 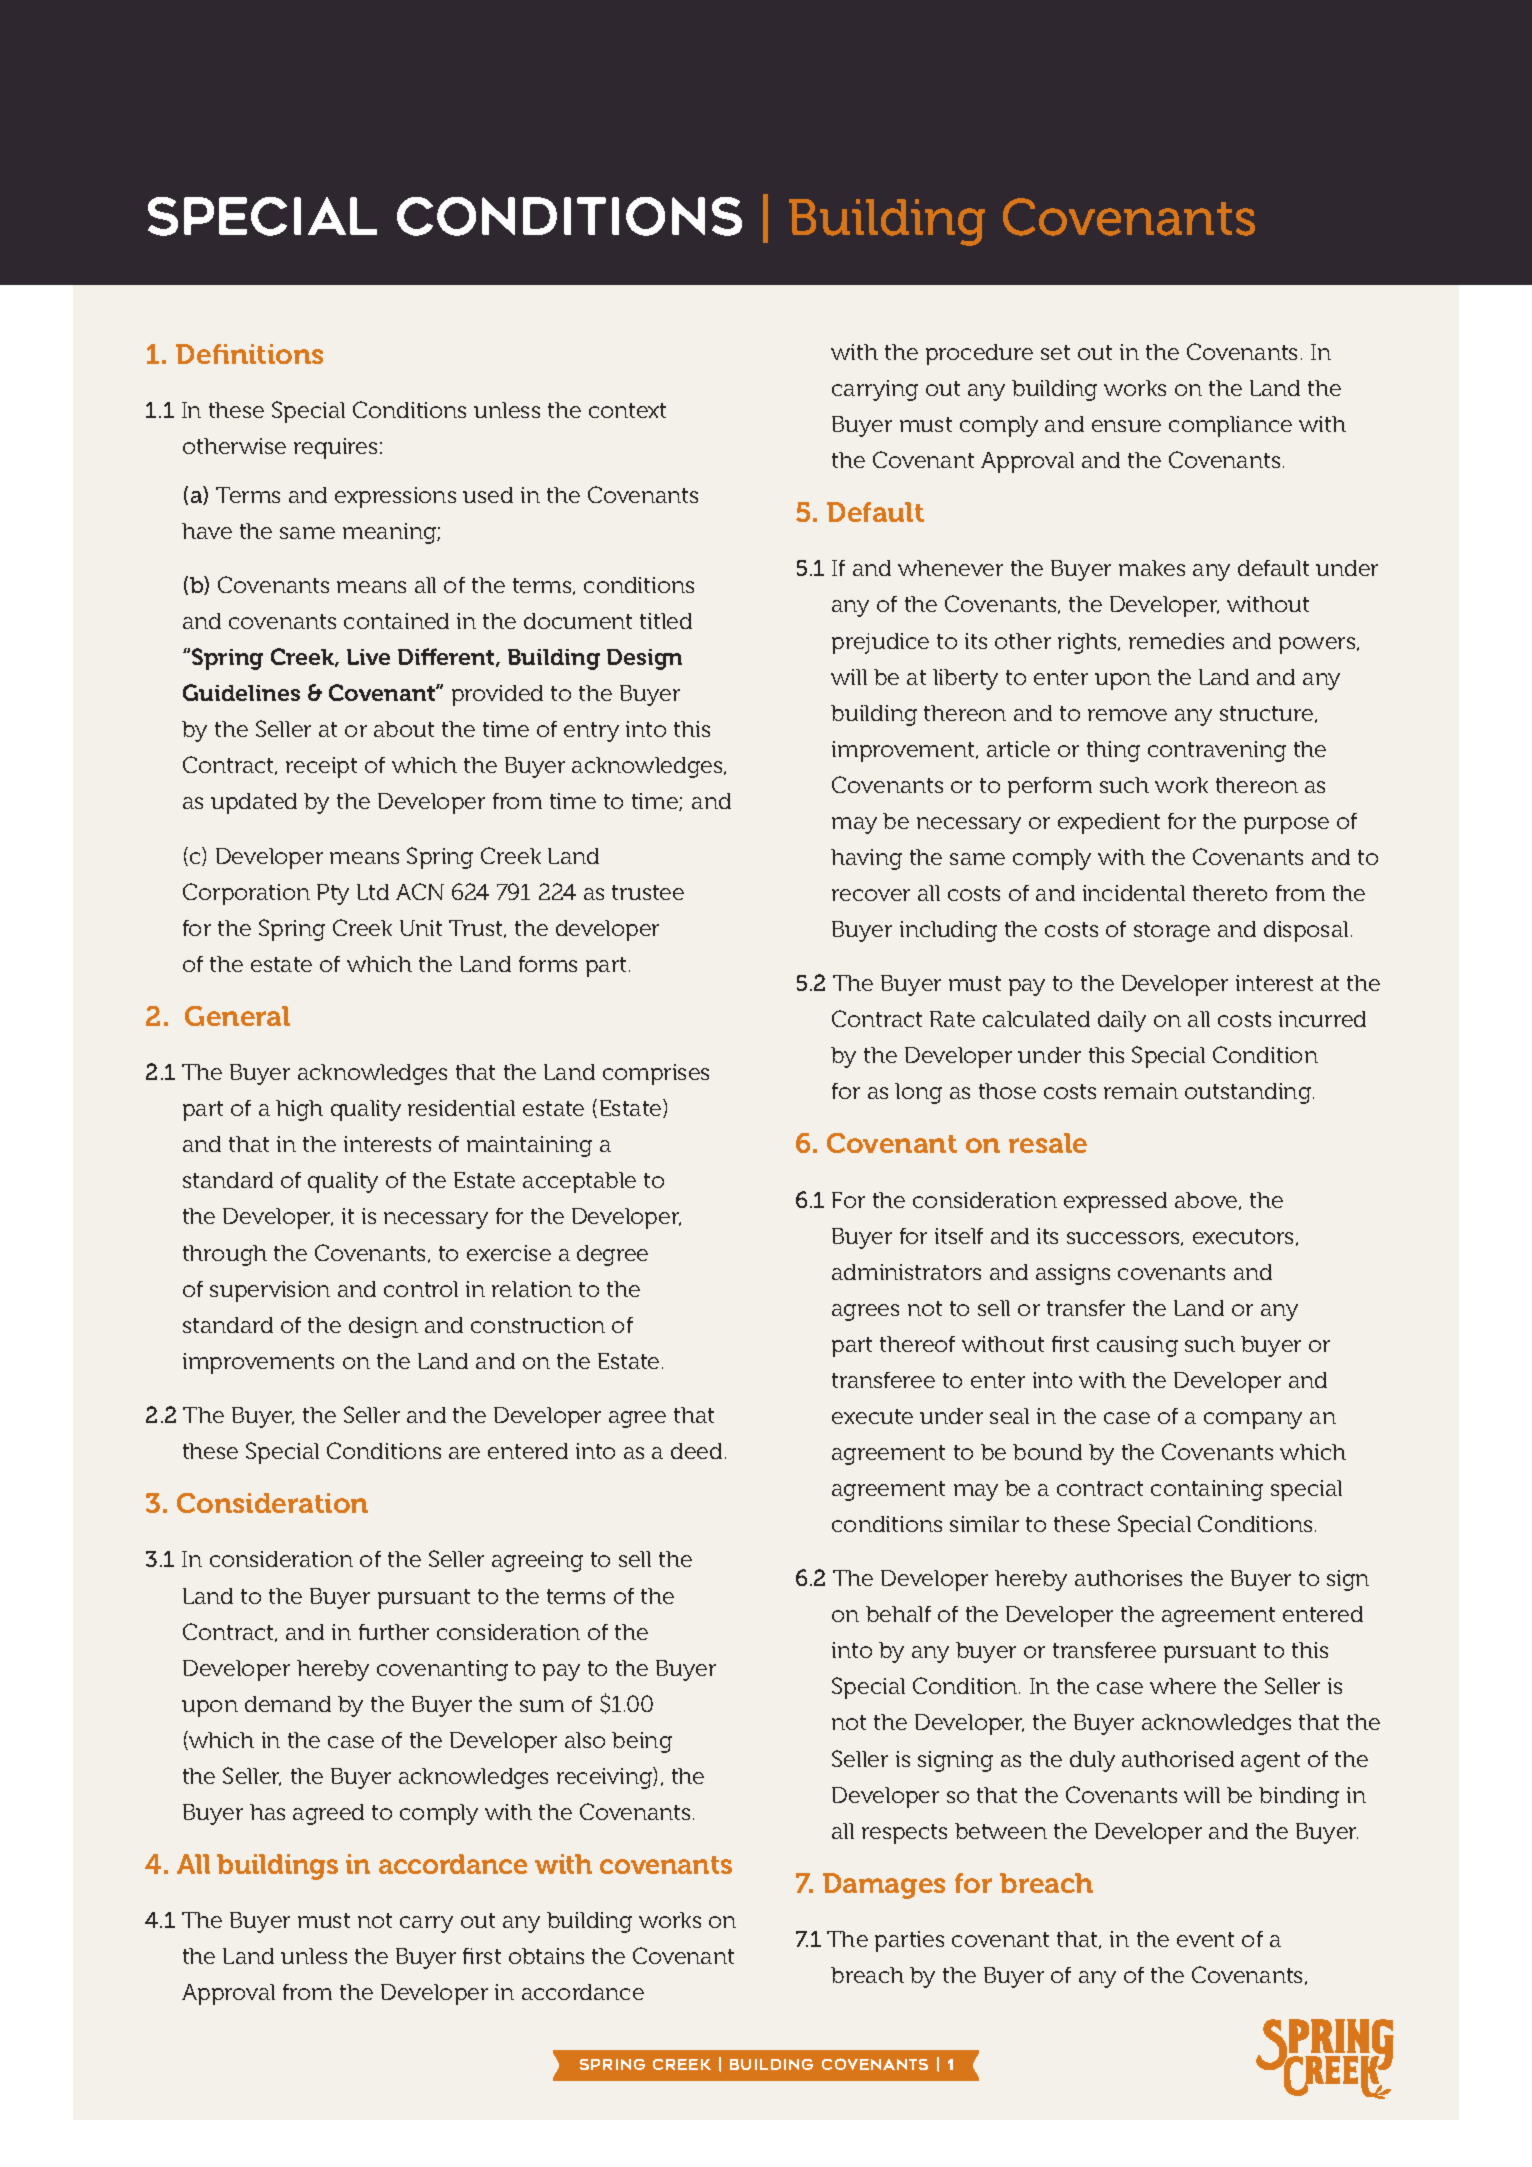 I want to click on has, so click(x=267, y=1812).
